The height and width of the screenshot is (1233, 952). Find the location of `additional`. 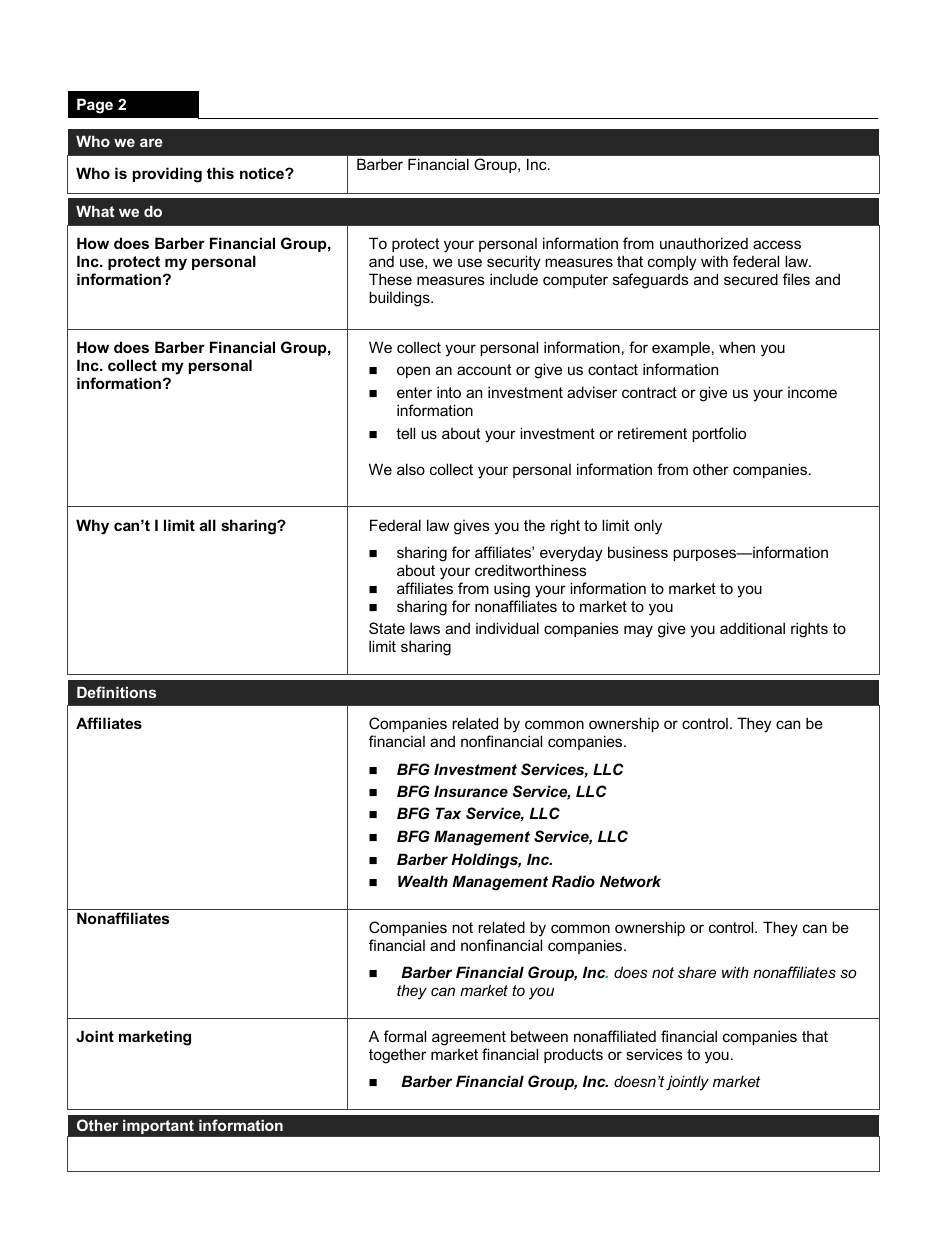

additional is located at coordinates (752, 628).
